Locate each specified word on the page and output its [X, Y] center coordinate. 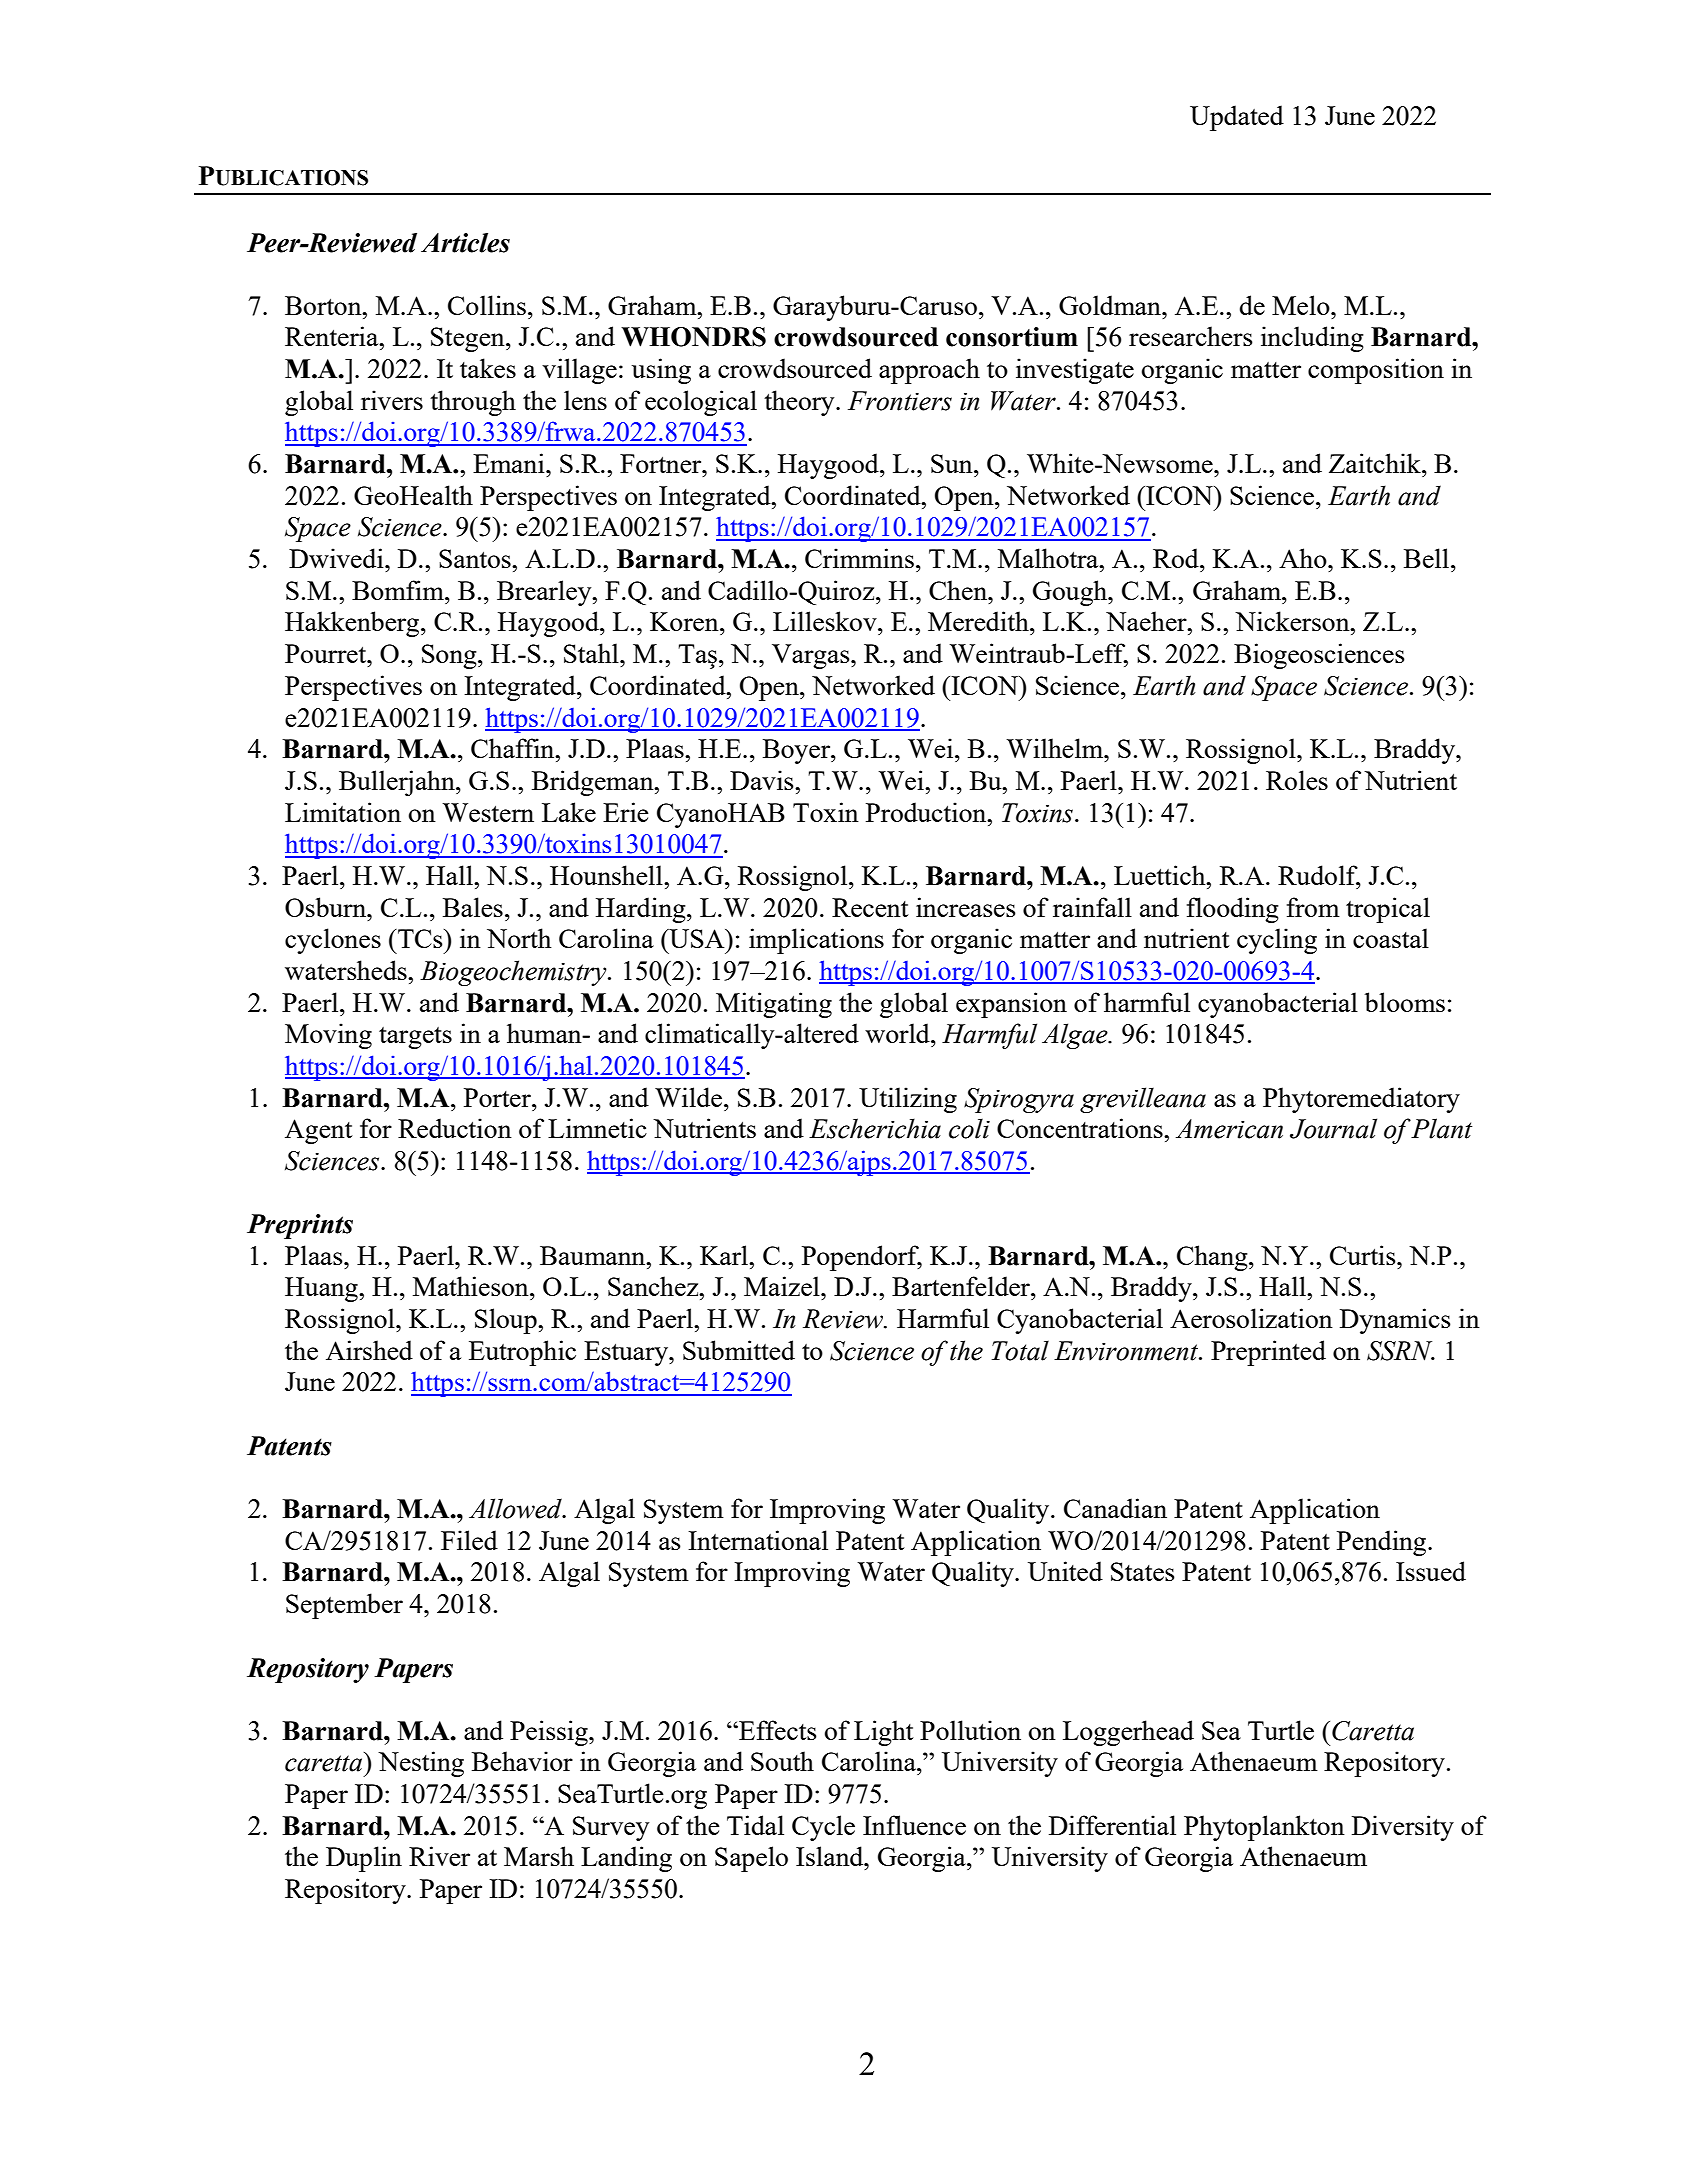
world [898, 1033]
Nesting [421, 1764]
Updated [1237, 118]
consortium [1012, 337]
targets [415, 1038]
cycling [1277, 941]
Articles [465, 243]
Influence [914, 1825]
